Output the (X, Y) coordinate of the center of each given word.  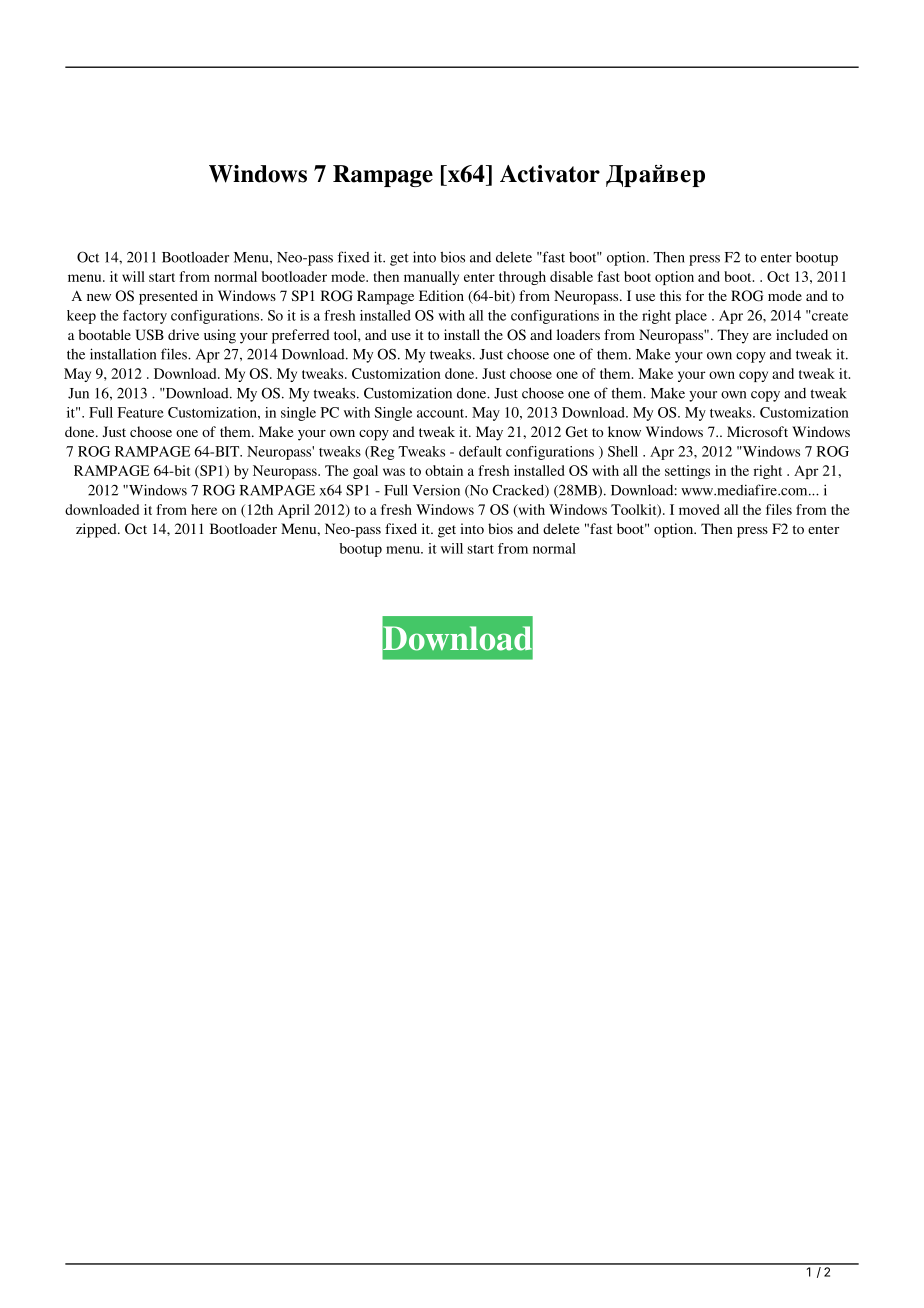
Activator (550, 174)
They (733, 336)
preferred (301, 336)
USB (149, 335)
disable (571, 276)
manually (431, 278)
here (204, 509)
